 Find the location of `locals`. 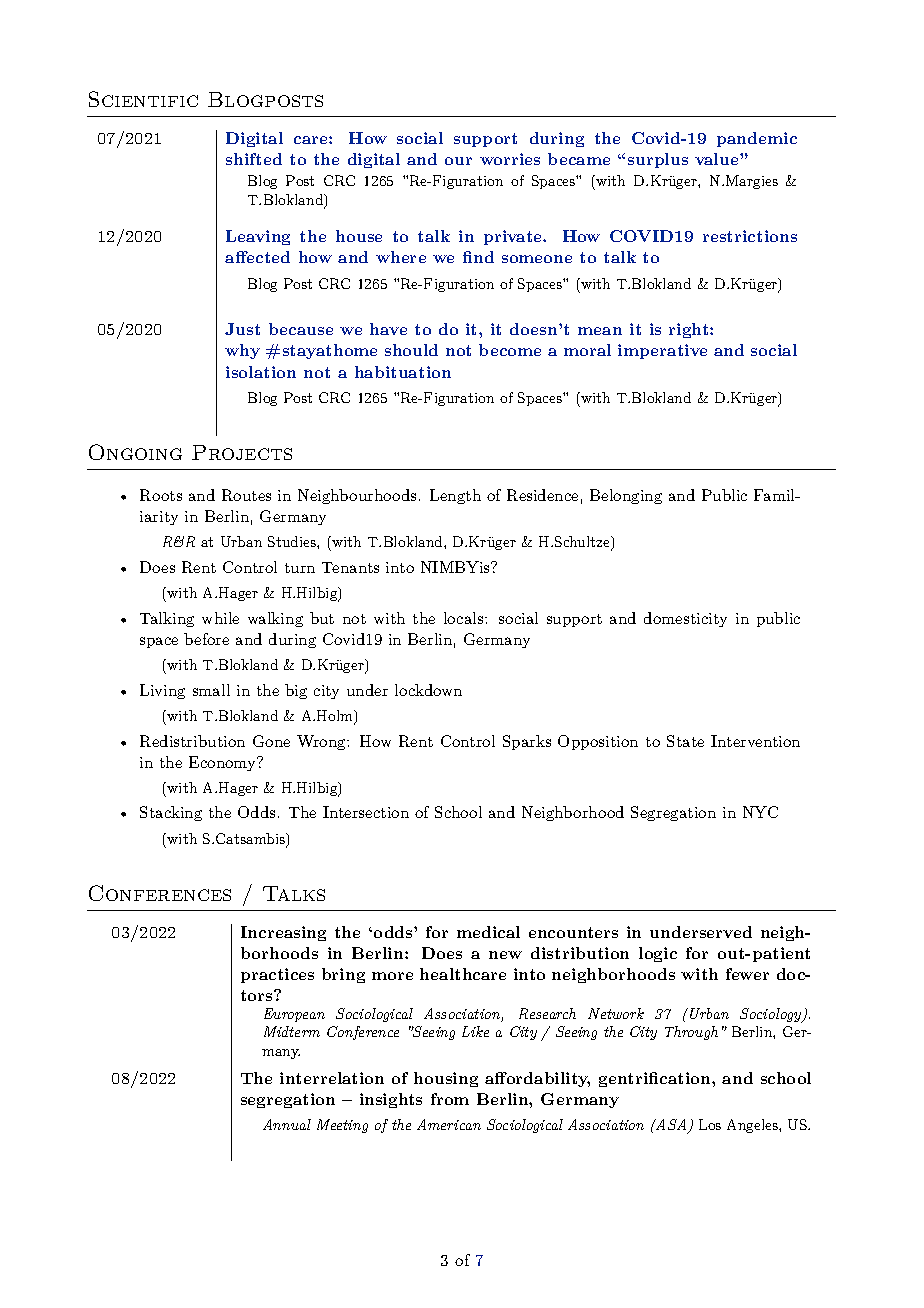

locals is located at coordinates (465, 618).
